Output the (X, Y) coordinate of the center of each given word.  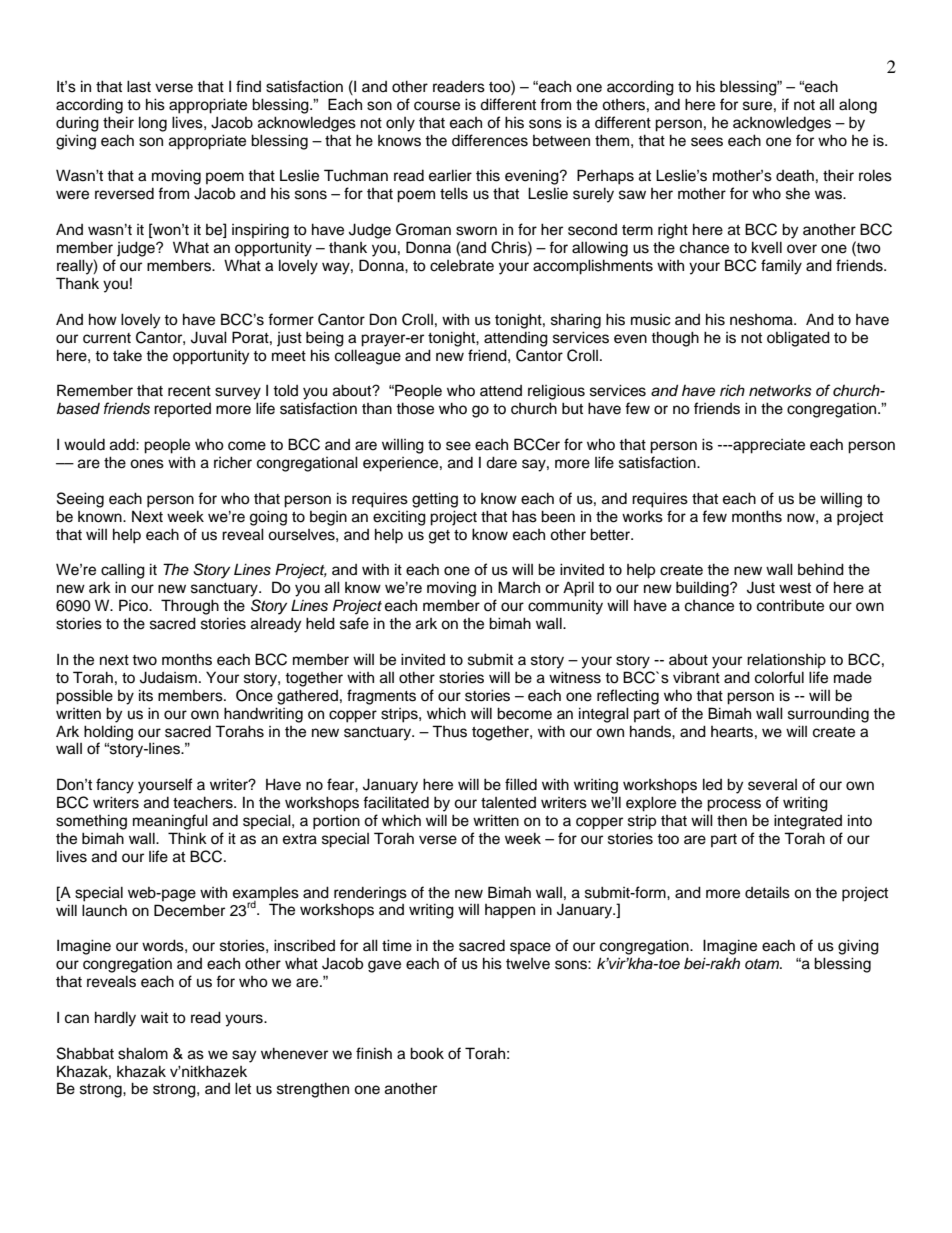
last (139, 86)
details (767, 892)
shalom (143, 1053)
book (427, 1053)
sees (707, 142)
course (437, 106)
